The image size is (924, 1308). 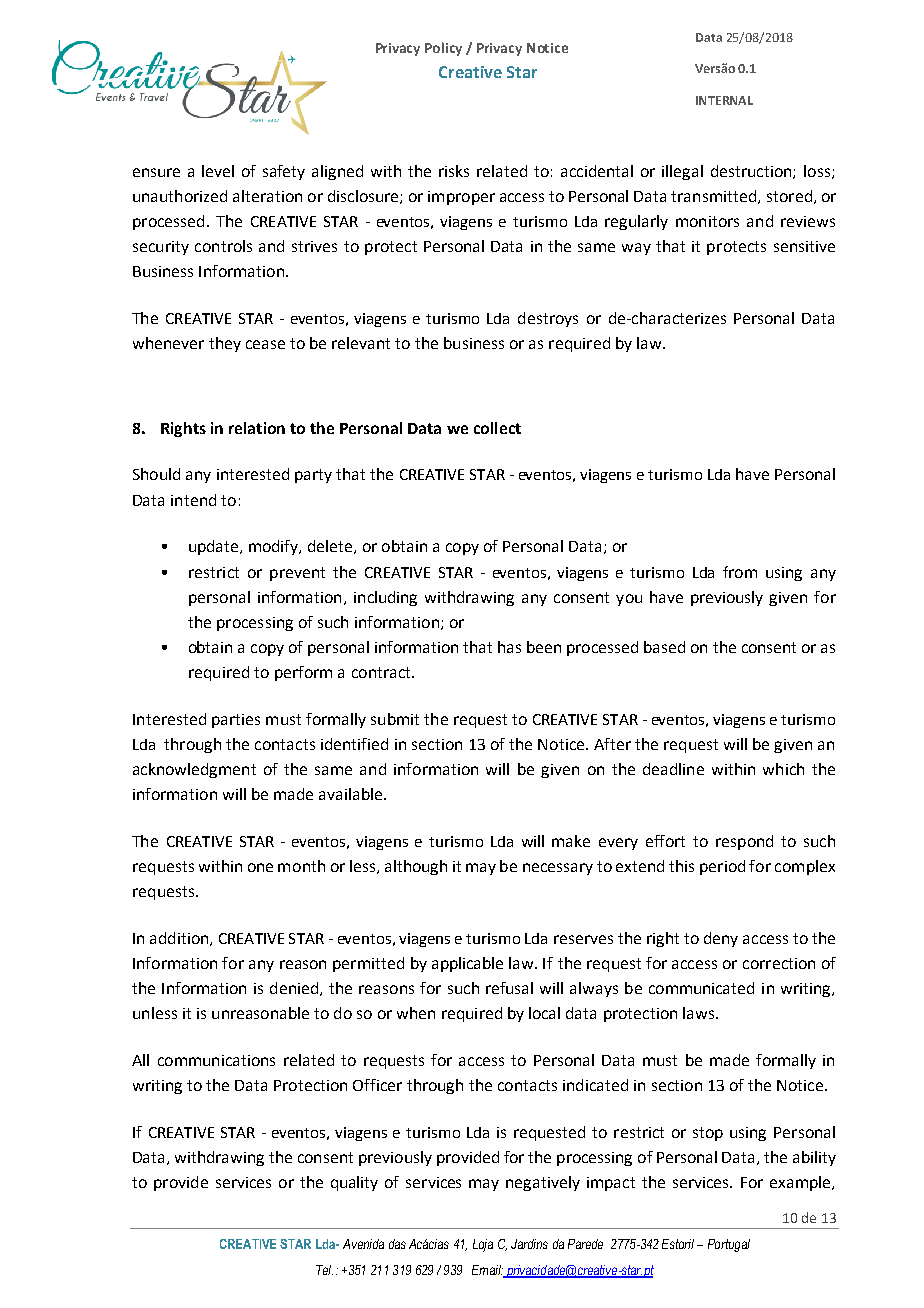 I want to click on sensitive, so click(x=804, y=246).
